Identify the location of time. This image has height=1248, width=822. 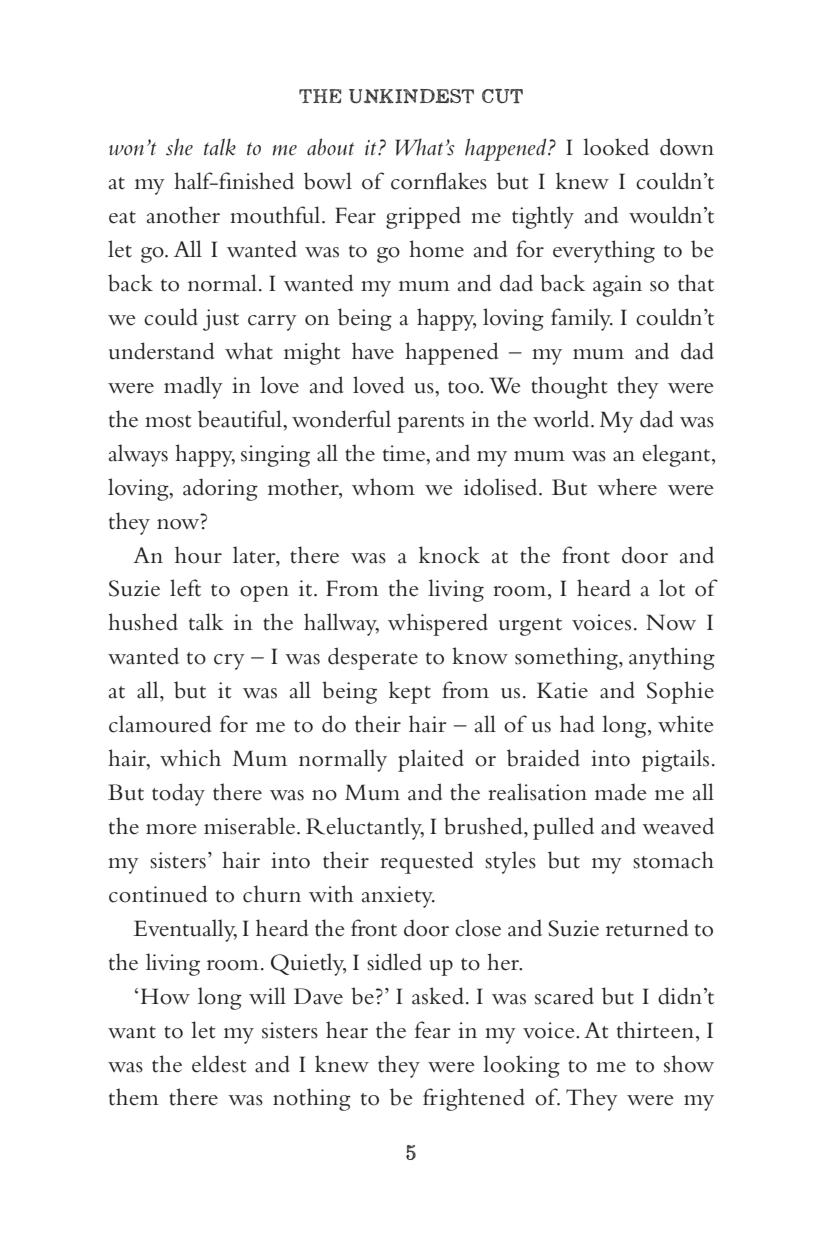
(405, 453).
